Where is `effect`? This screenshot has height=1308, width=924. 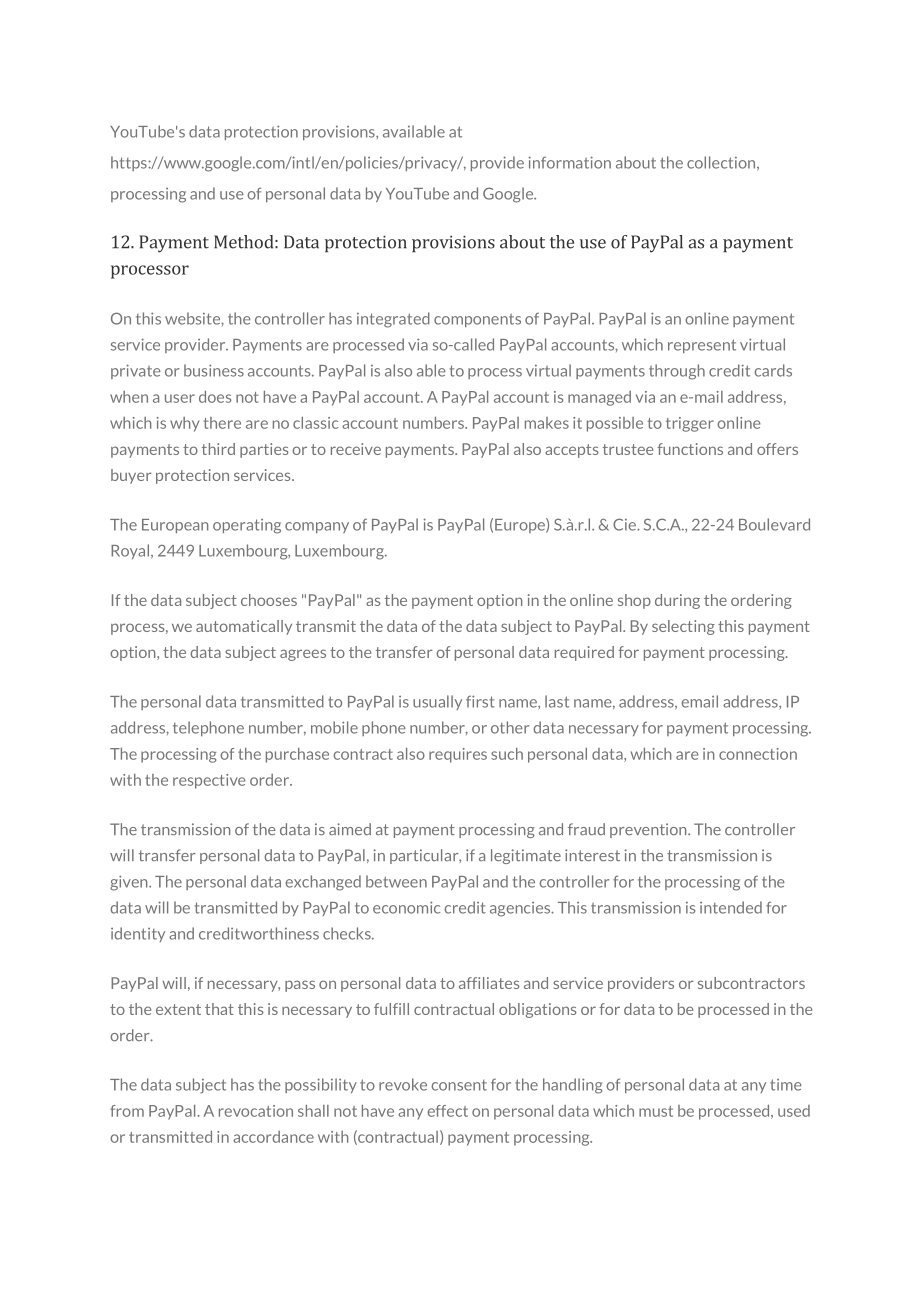 effect is located at coordinates (447, 1111).
